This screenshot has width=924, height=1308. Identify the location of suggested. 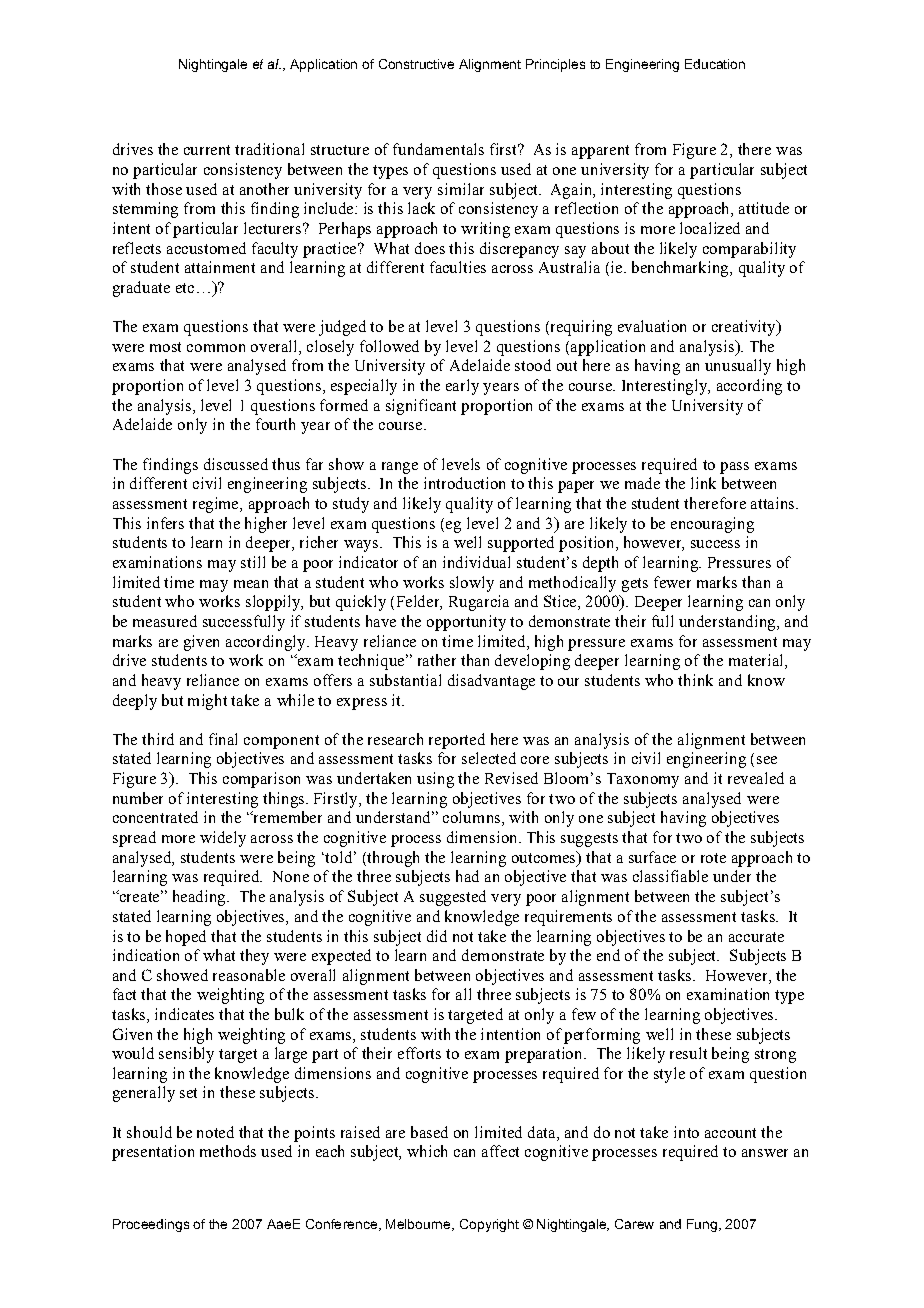
(453, 898).
